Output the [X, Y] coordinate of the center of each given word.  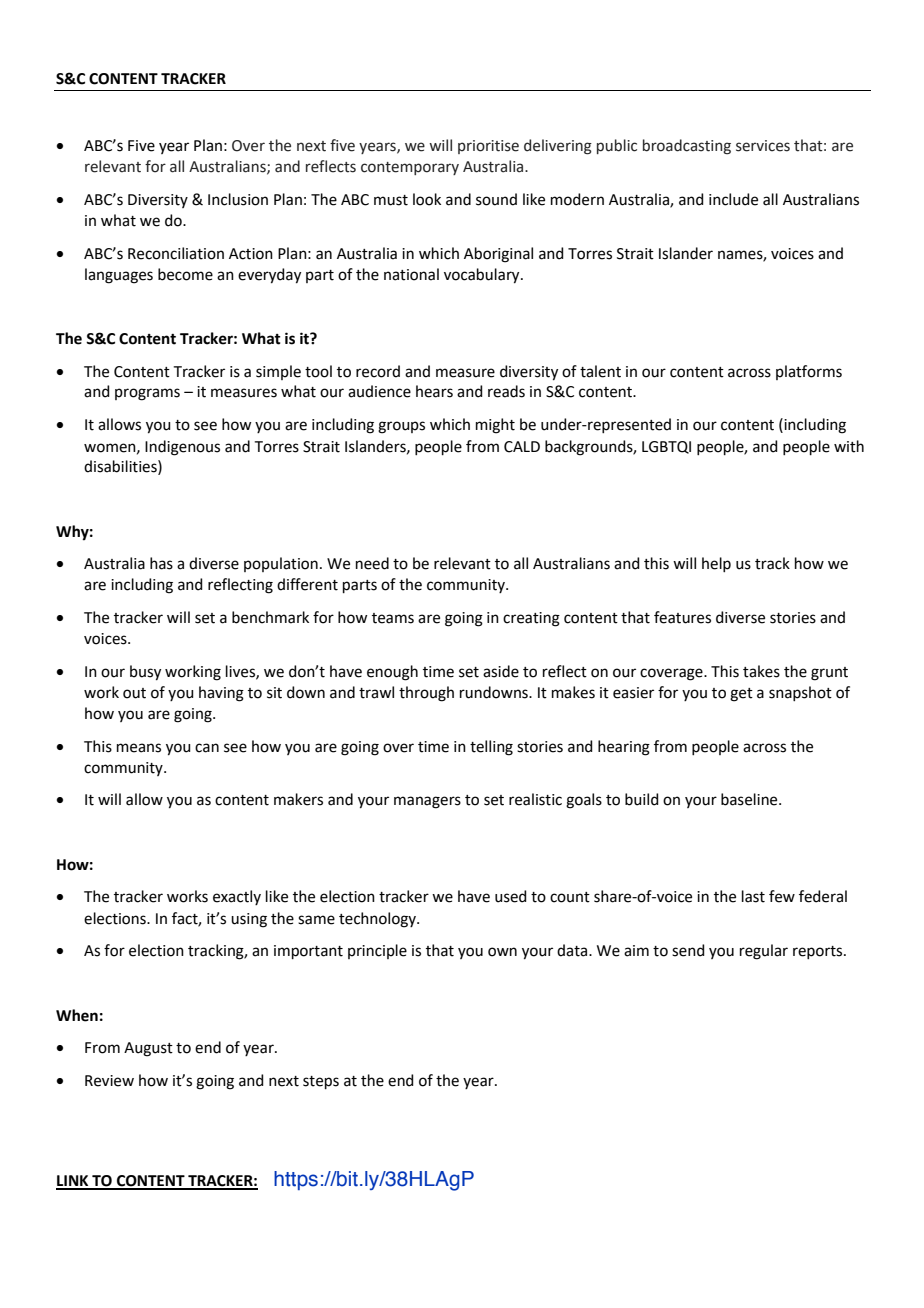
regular [764, 952]
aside [501, 671]
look [427, 199]
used [511, 896]
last [753, 896]
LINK [73, 1182]
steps [321, 1082]
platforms [809, 372]
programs [147, 394]
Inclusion [238, 199]
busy [145, 673]
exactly [237, 897]
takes [761, 671]
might [495, 426]
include [733, 199]
